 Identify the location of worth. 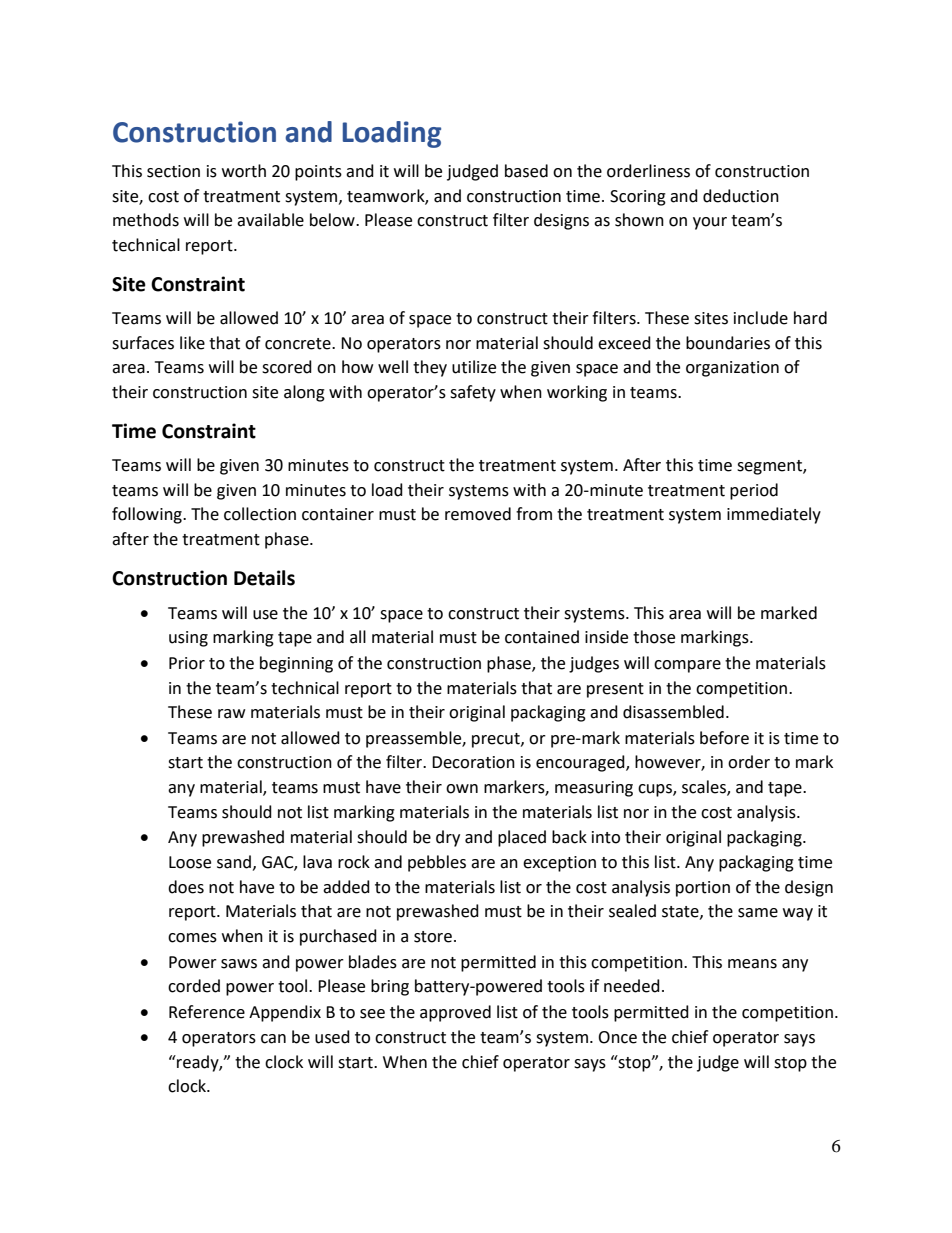
(244, 171).
